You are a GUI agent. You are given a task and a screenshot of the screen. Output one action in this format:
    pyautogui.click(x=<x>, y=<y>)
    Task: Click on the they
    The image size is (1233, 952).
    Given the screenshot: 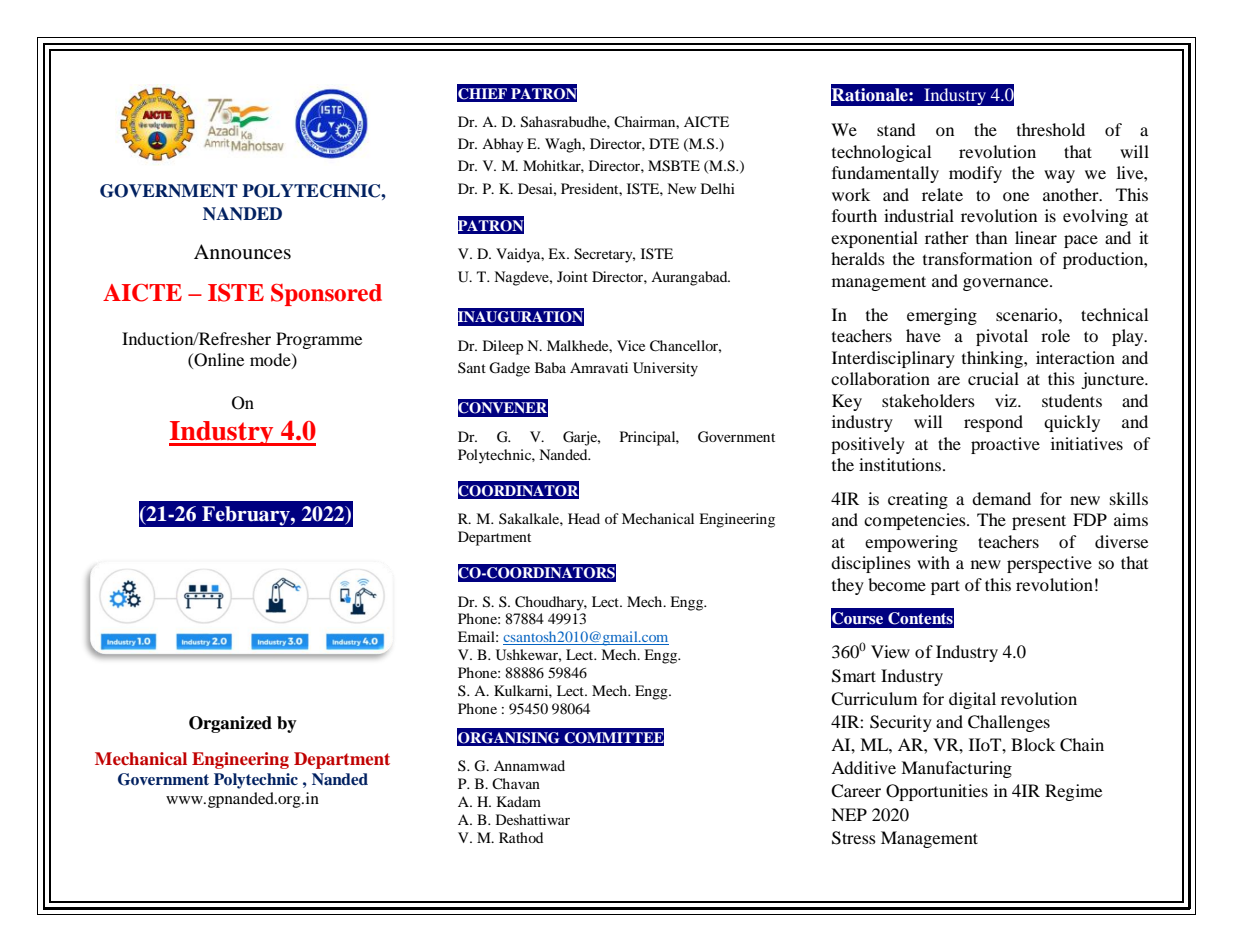 What is the action you would take?
    pyautogui.click(x=848, y=586)
